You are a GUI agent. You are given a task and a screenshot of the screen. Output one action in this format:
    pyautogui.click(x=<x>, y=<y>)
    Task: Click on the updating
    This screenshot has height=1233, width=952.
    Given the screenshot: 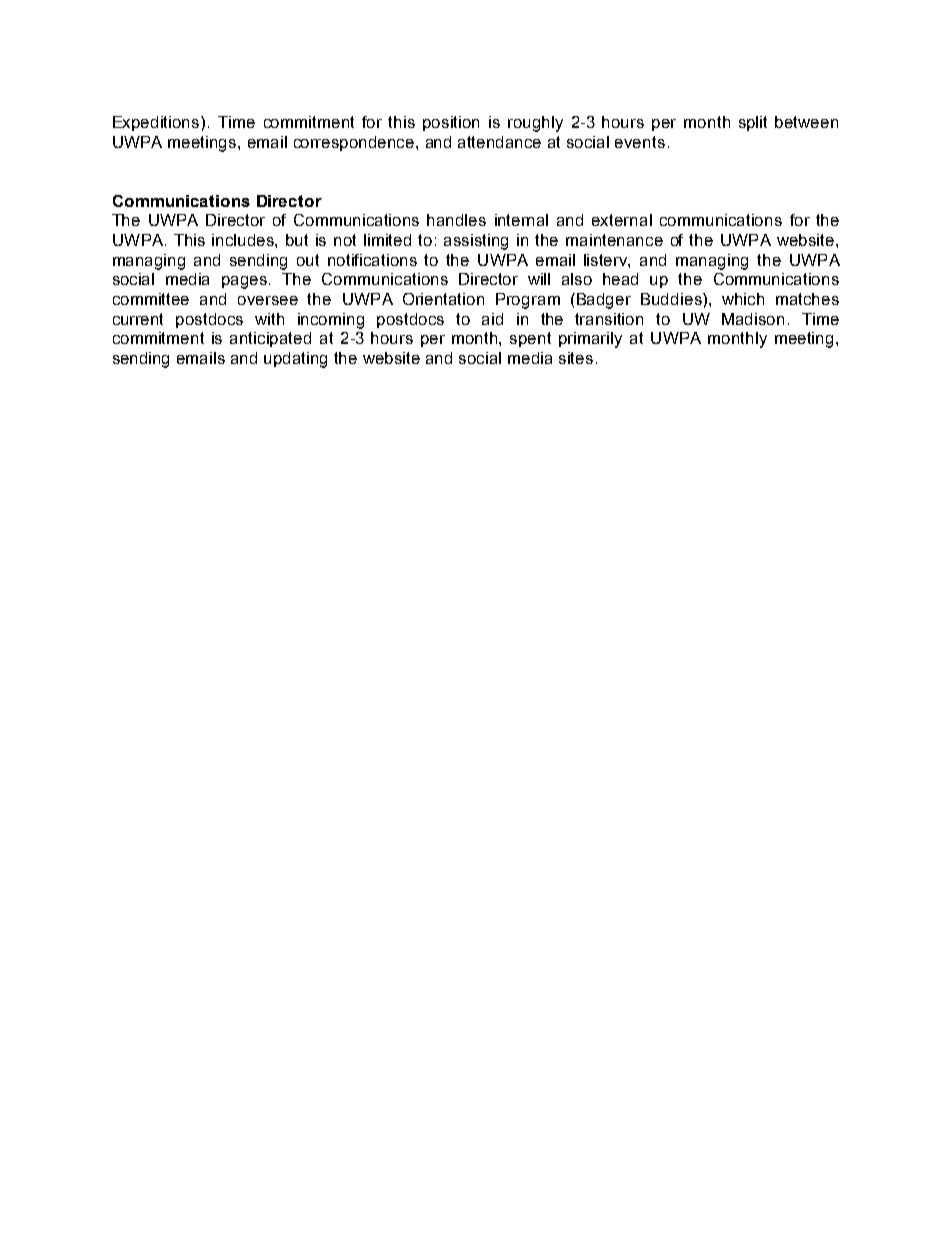 What is the action you would take?
    pyautogui.click(x=295, y=360)
